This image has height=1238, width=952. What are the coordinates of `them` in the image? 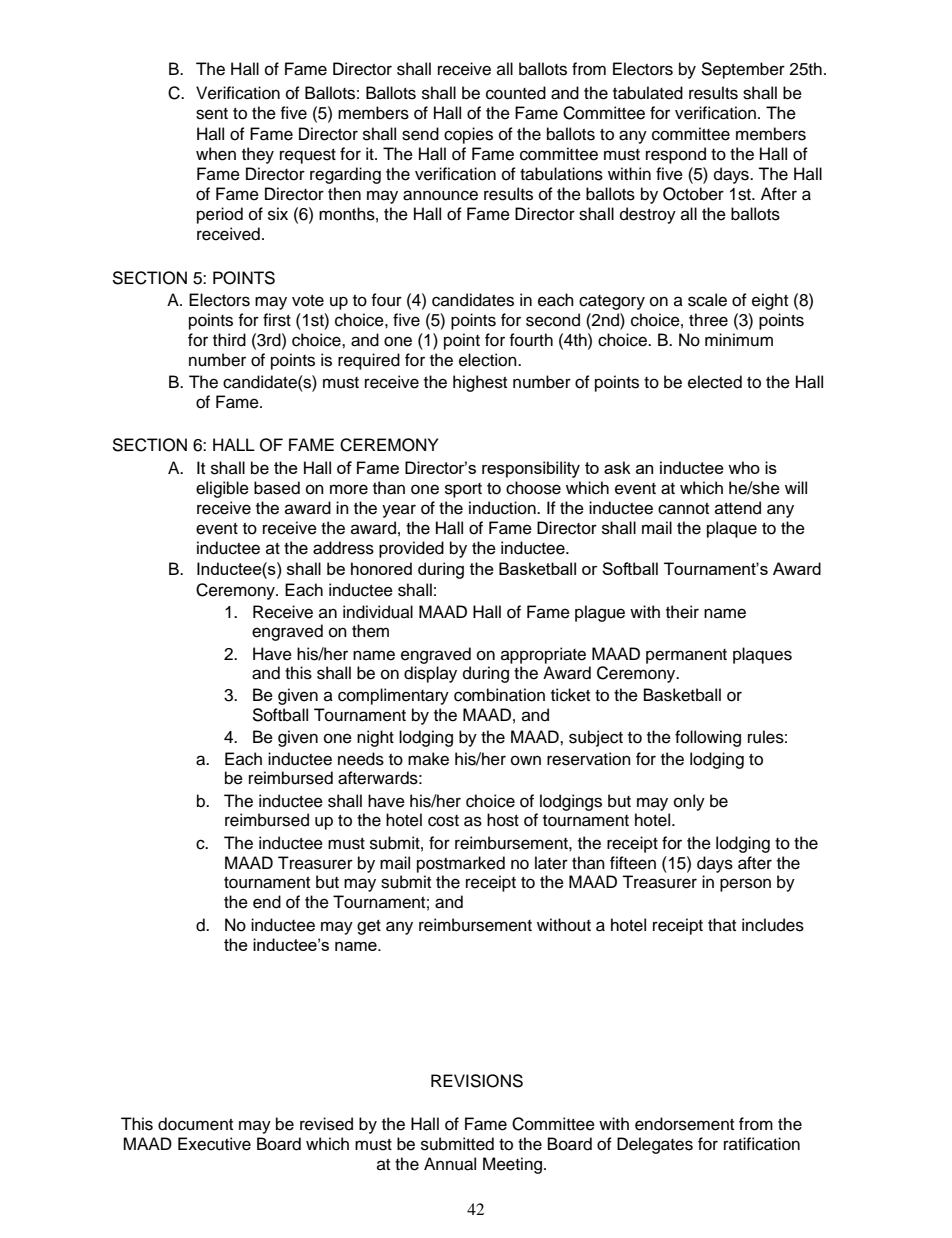 It's located at (370, 631).
